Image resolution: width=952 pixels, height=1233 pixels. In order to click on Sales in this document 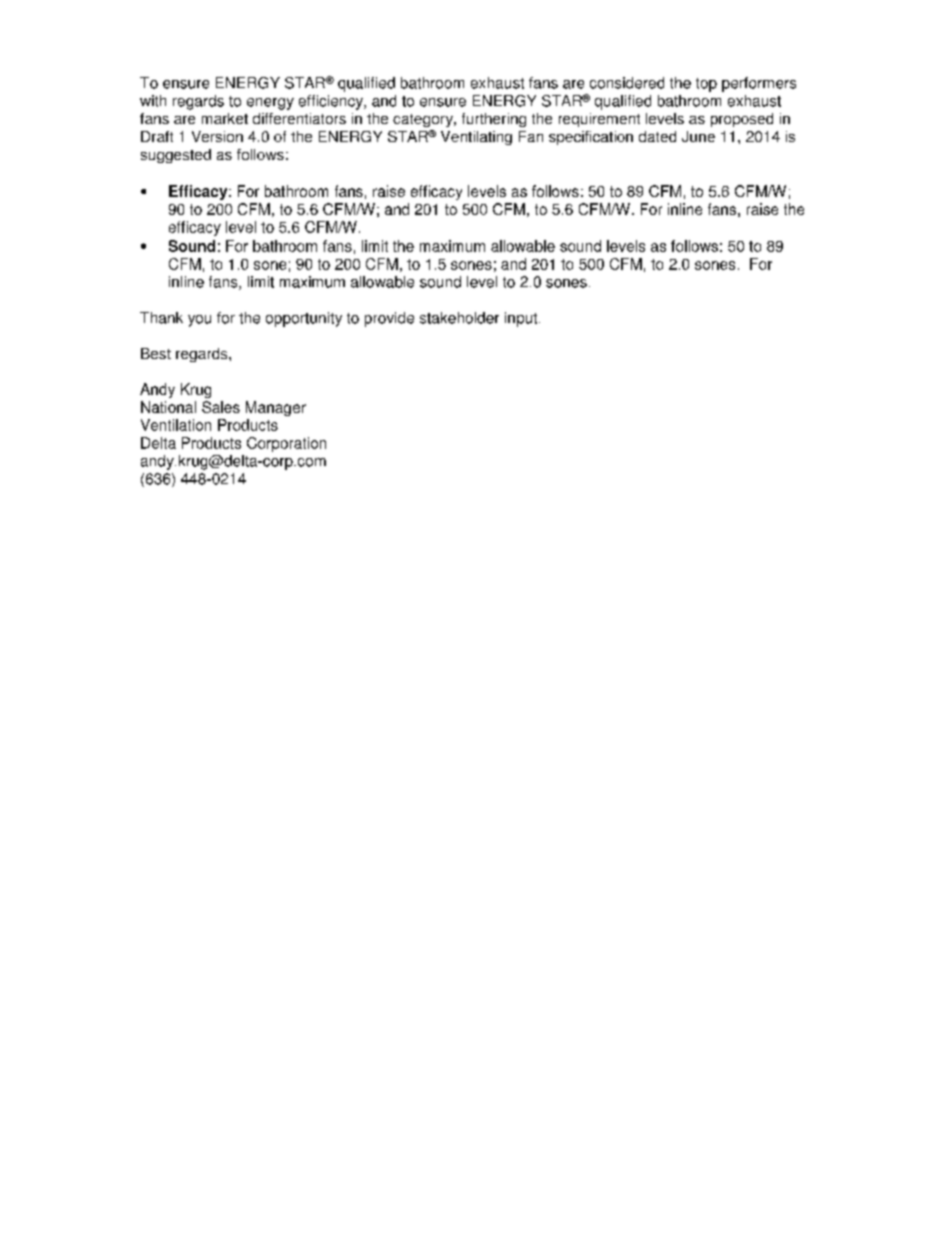, I will do `click(221, 407)`.
